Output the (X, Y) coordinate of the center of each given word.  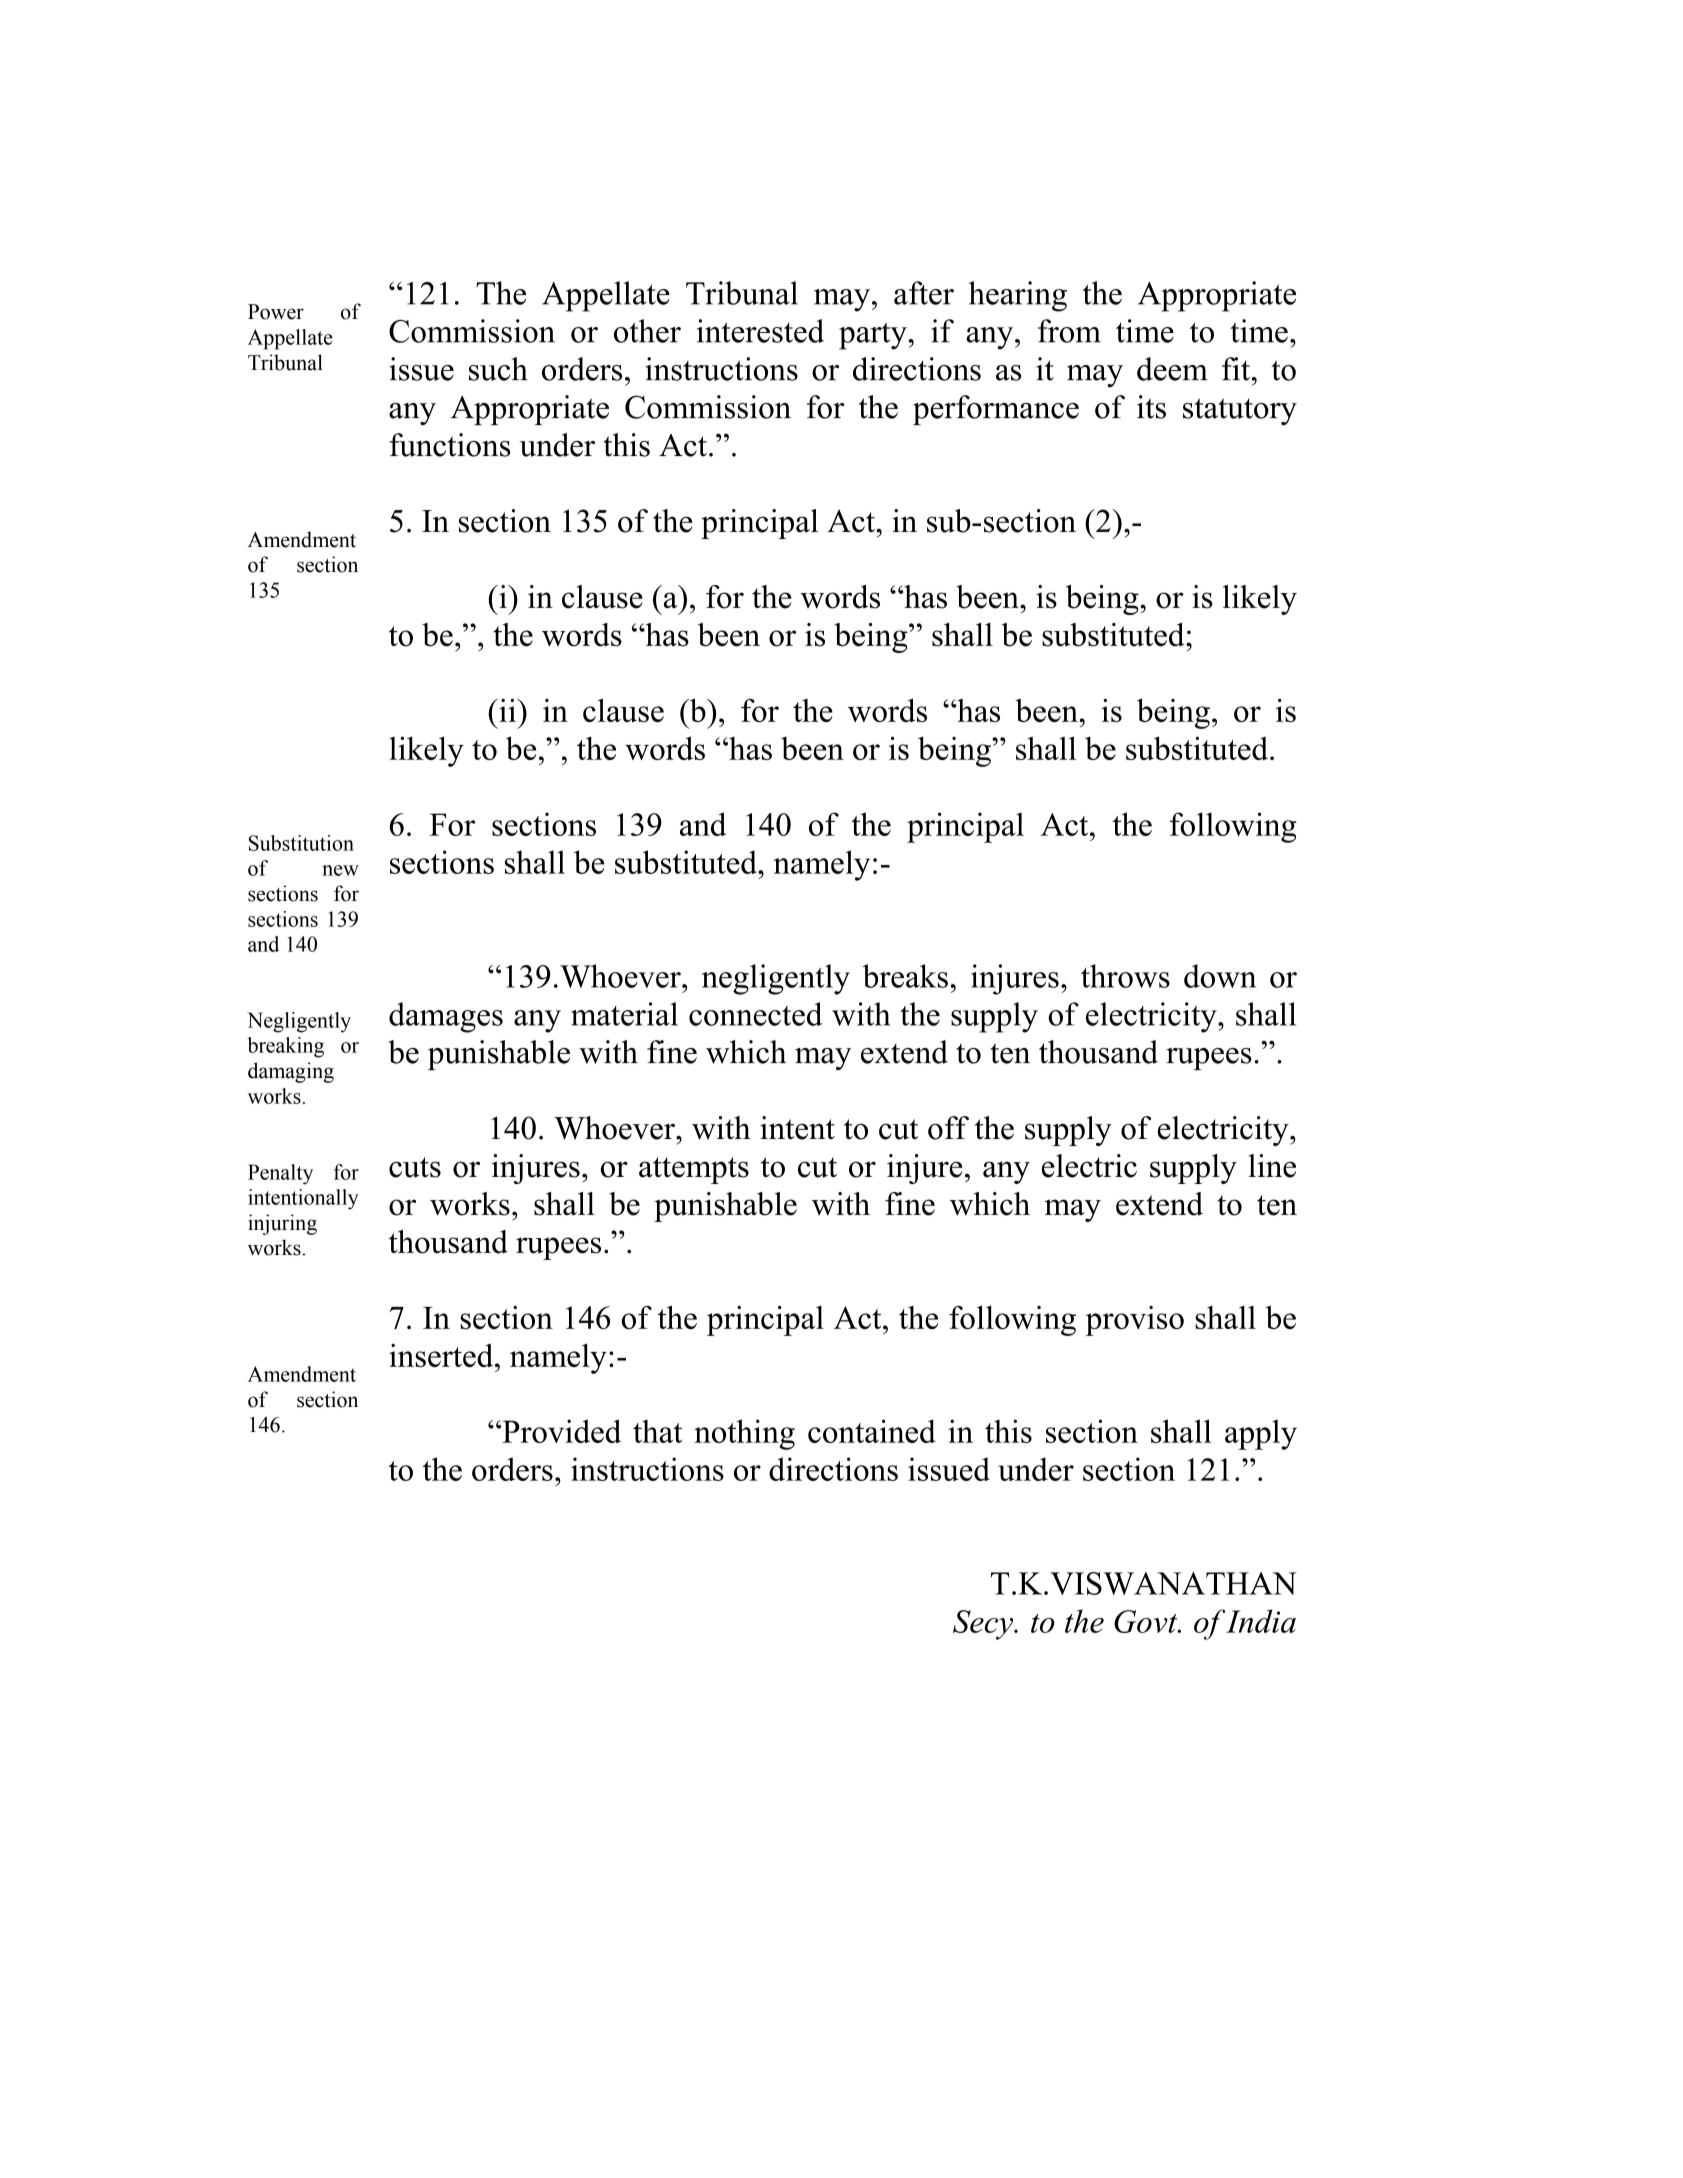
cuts (415, 1167)
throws (1125, 976)
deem (1172, 369)
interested (760, 331)
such (498, 369)
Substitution (301, 843)
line (1272, 1166)
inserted (442, 1355)
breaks (905, 976)
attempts (694, 1170)
